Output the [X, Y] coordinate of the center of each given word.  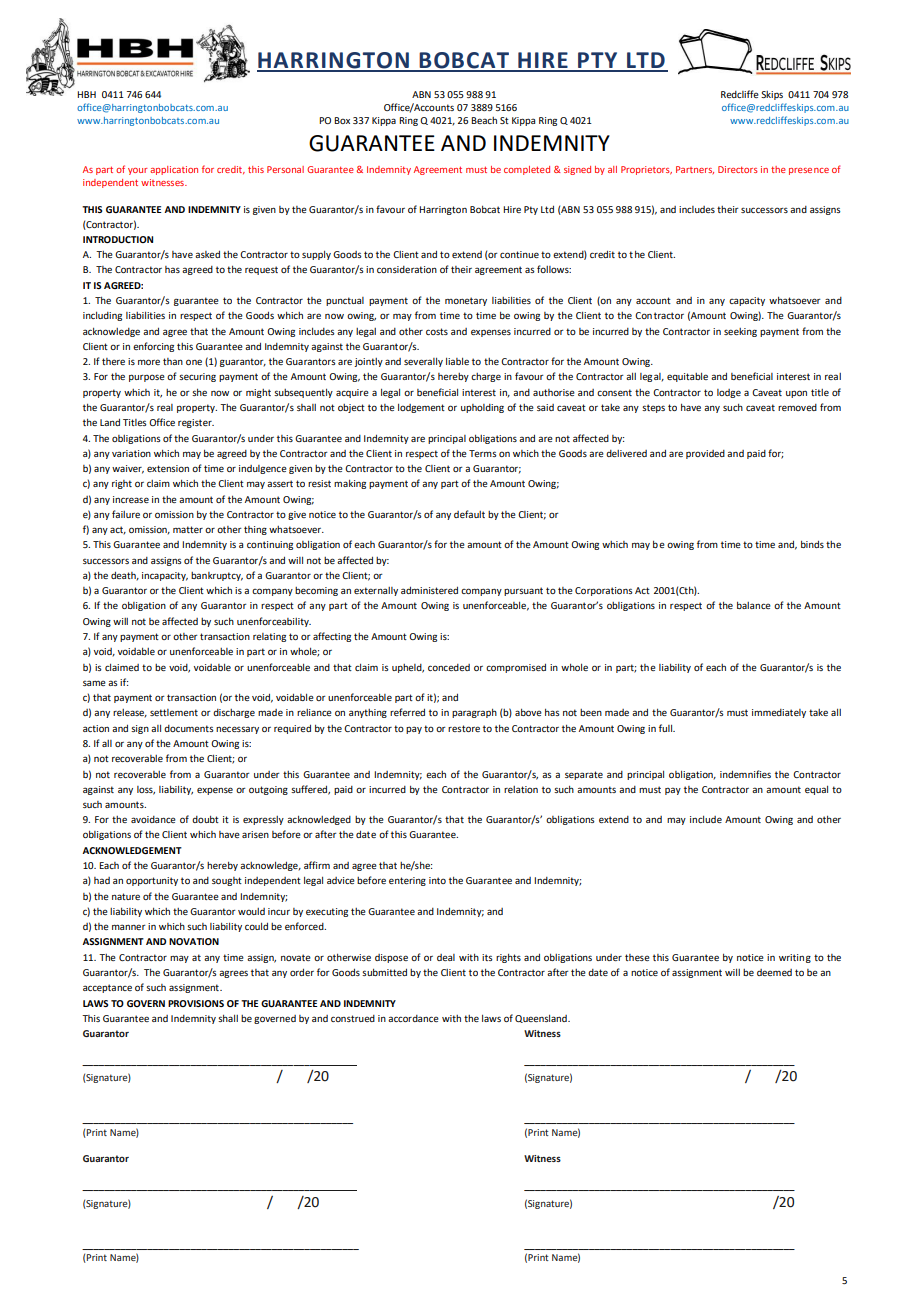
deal [446, 957]
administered [429, 590]
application [174, 170]
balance [754, 605]
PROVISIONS [196, 1003]
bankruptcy [217, 576]
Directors [738, 169]
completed [527, 170]
